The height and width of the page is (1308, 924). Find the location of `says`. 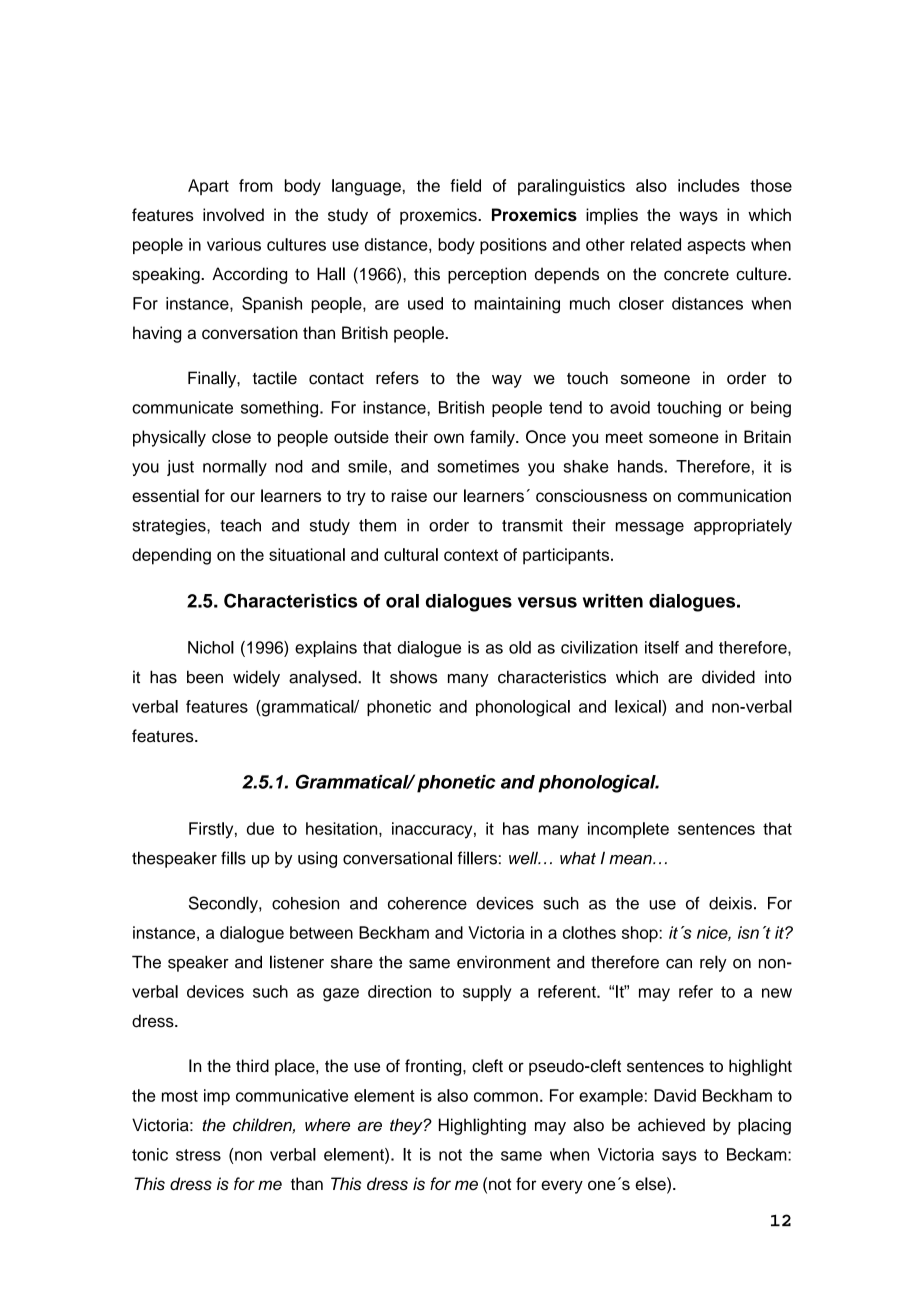

says is located at coordinates (679, 1157).
